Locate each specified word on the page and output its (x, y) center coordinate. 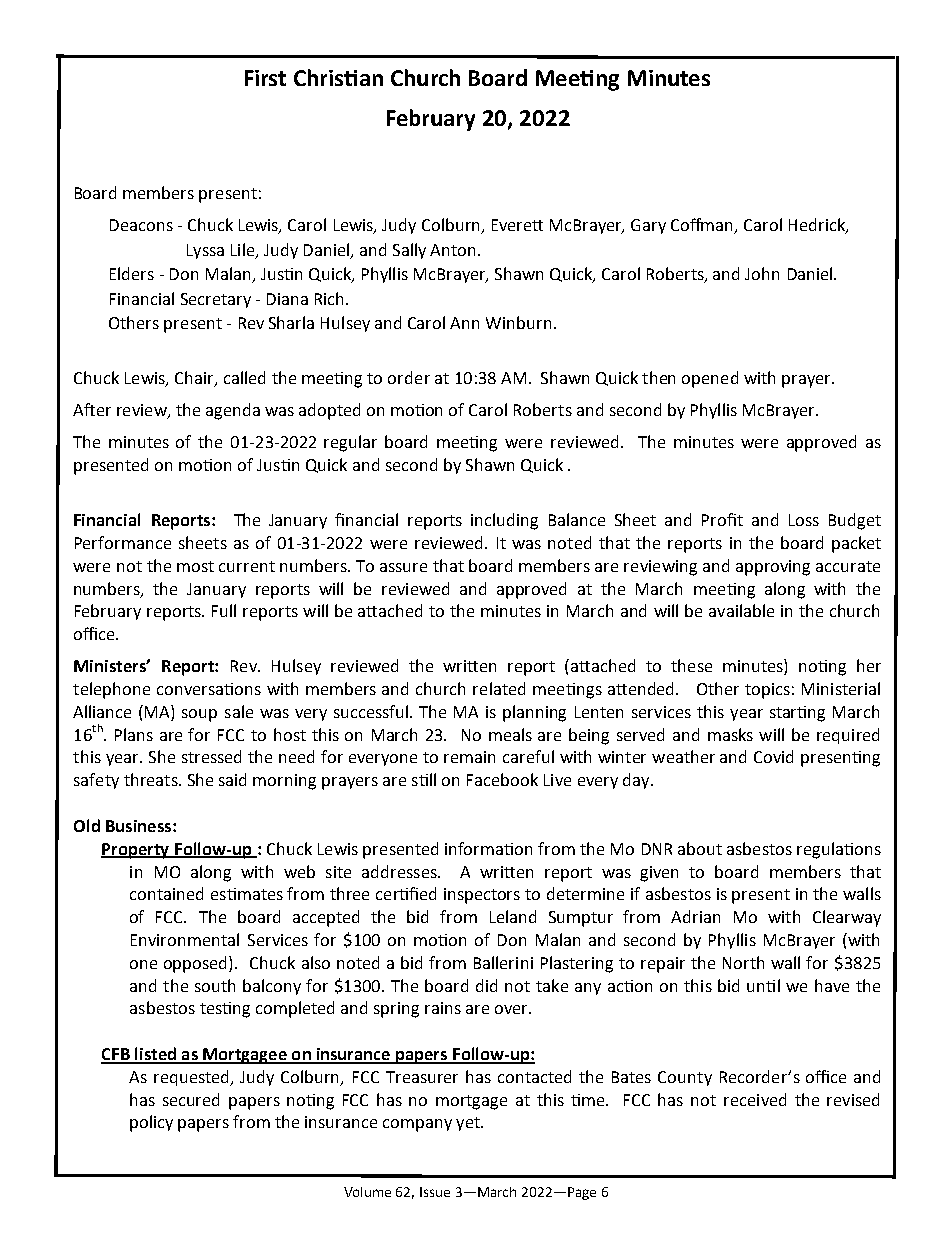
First (265, 78)
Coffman (703, 226)
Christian (338, 77)
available (741, 610)
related (499, 688)
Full (224, 610)
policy (151, 1123)
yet (469, 1124)
